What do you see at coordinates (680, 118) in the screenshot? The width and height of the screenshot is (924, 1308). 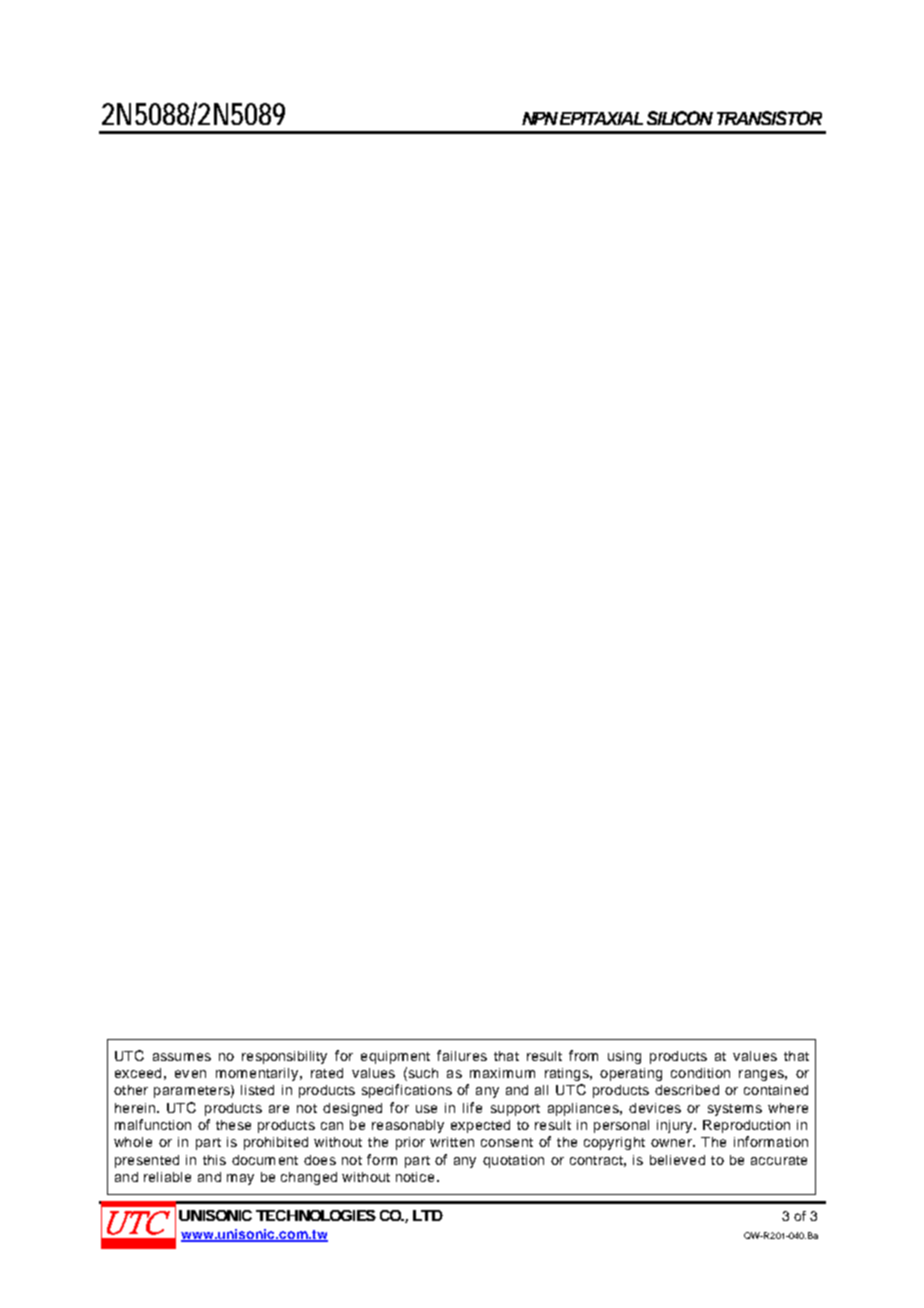 I see `SILICON` at bounding box center [680, 118].
